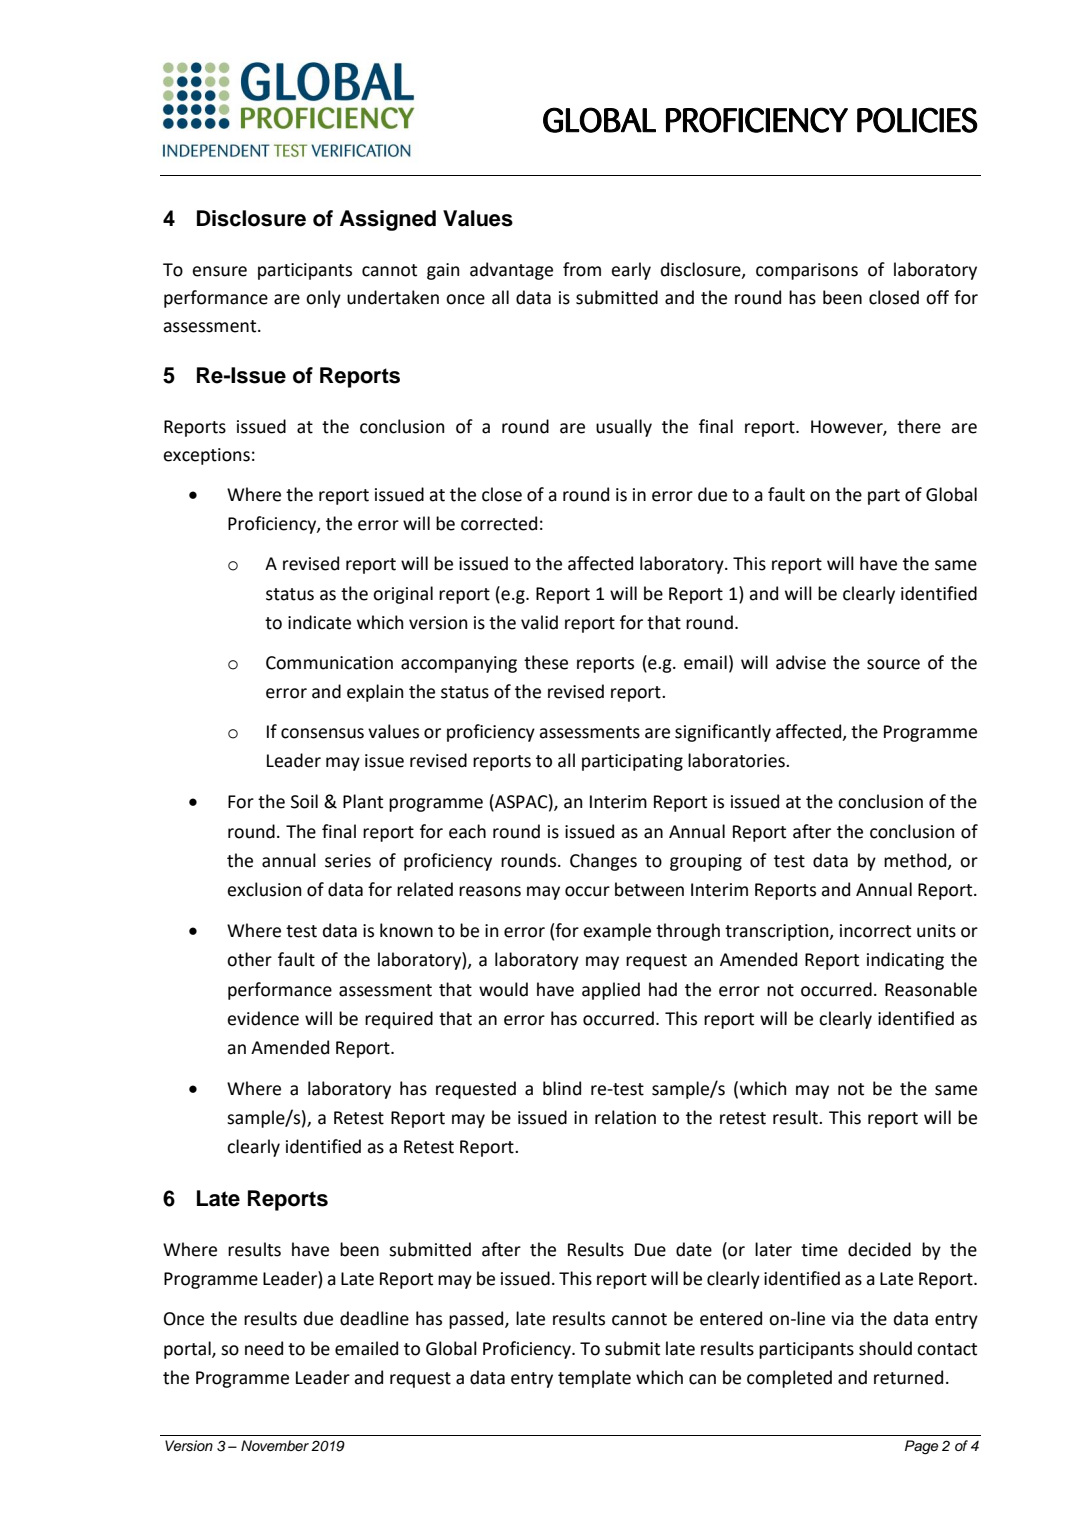  Describe the element at coordinates (603, 862) in the document. I see `Changes` at that location.
